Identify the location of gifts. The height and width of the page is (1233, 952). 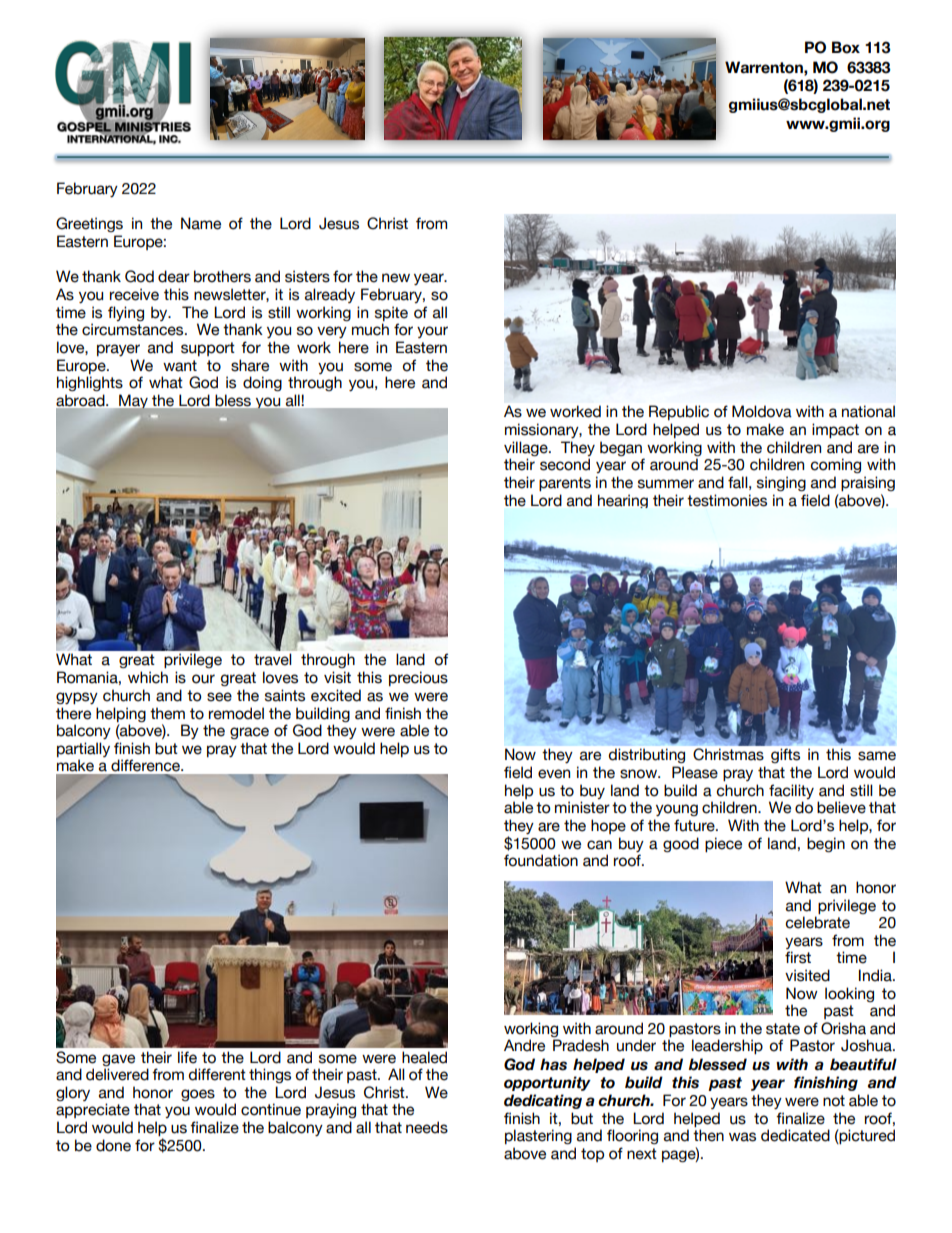
(785, 755).
